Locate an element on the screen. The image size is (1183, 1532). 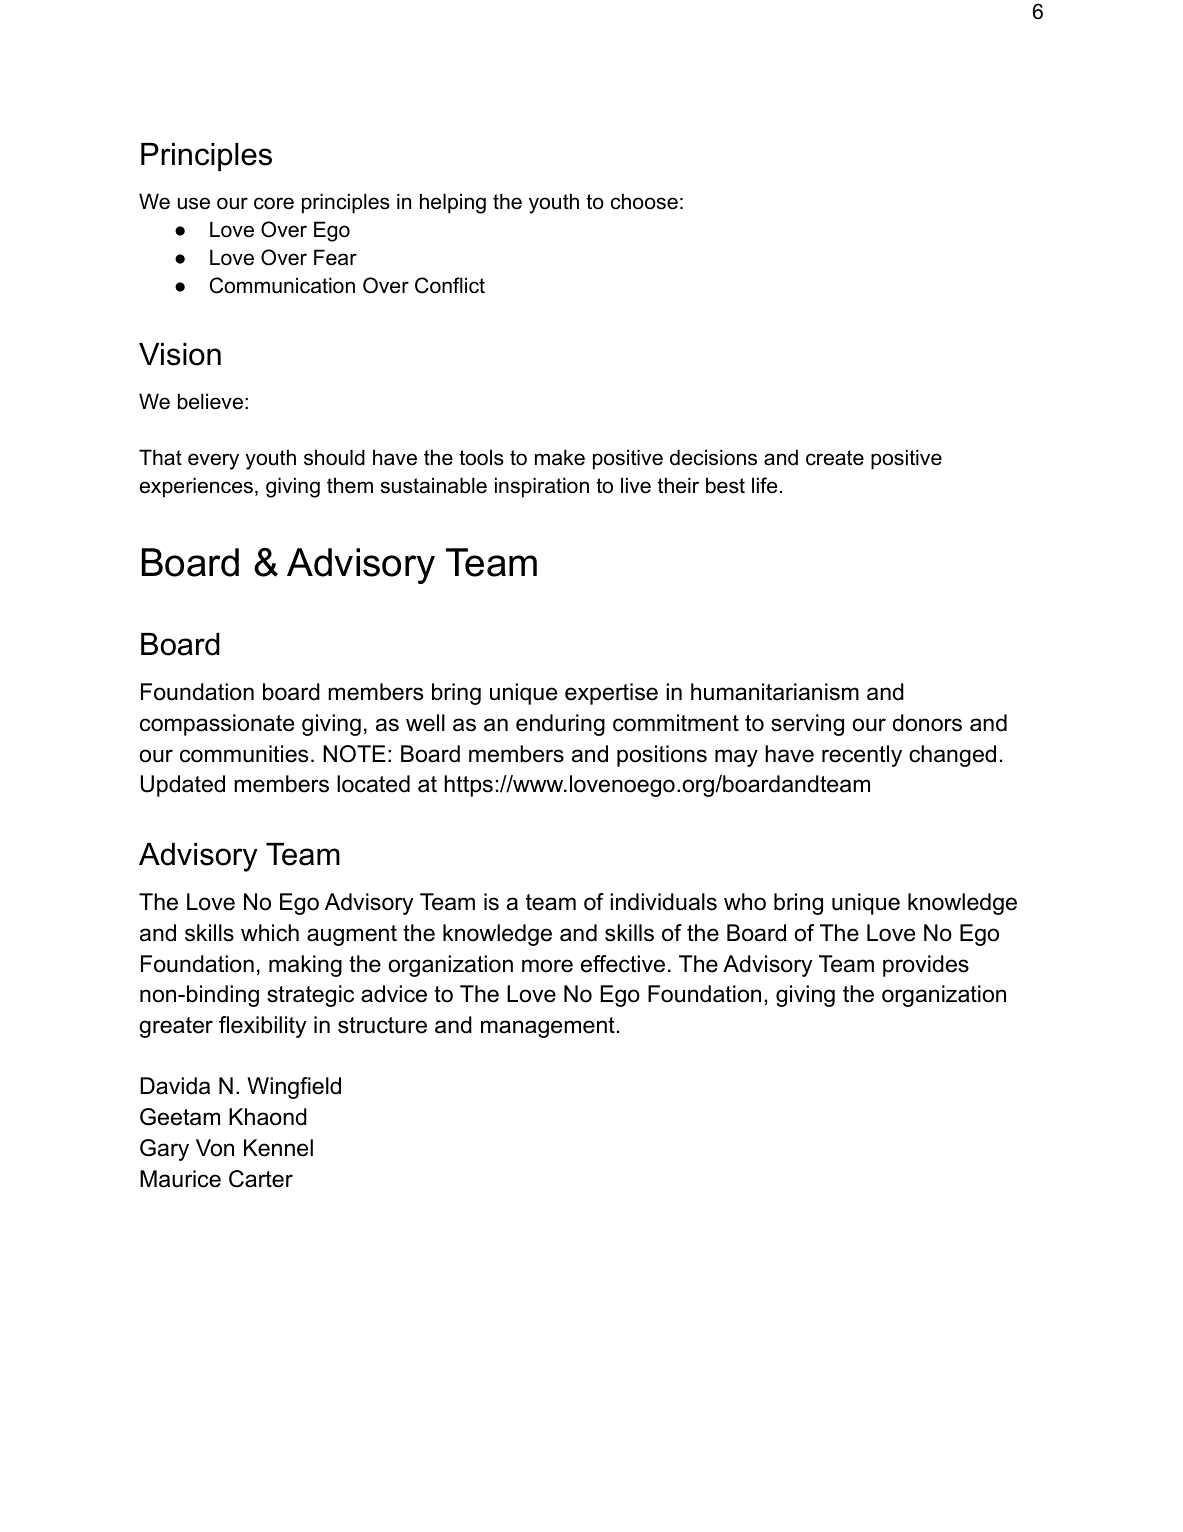
make is located at coordinates (560, 457).
